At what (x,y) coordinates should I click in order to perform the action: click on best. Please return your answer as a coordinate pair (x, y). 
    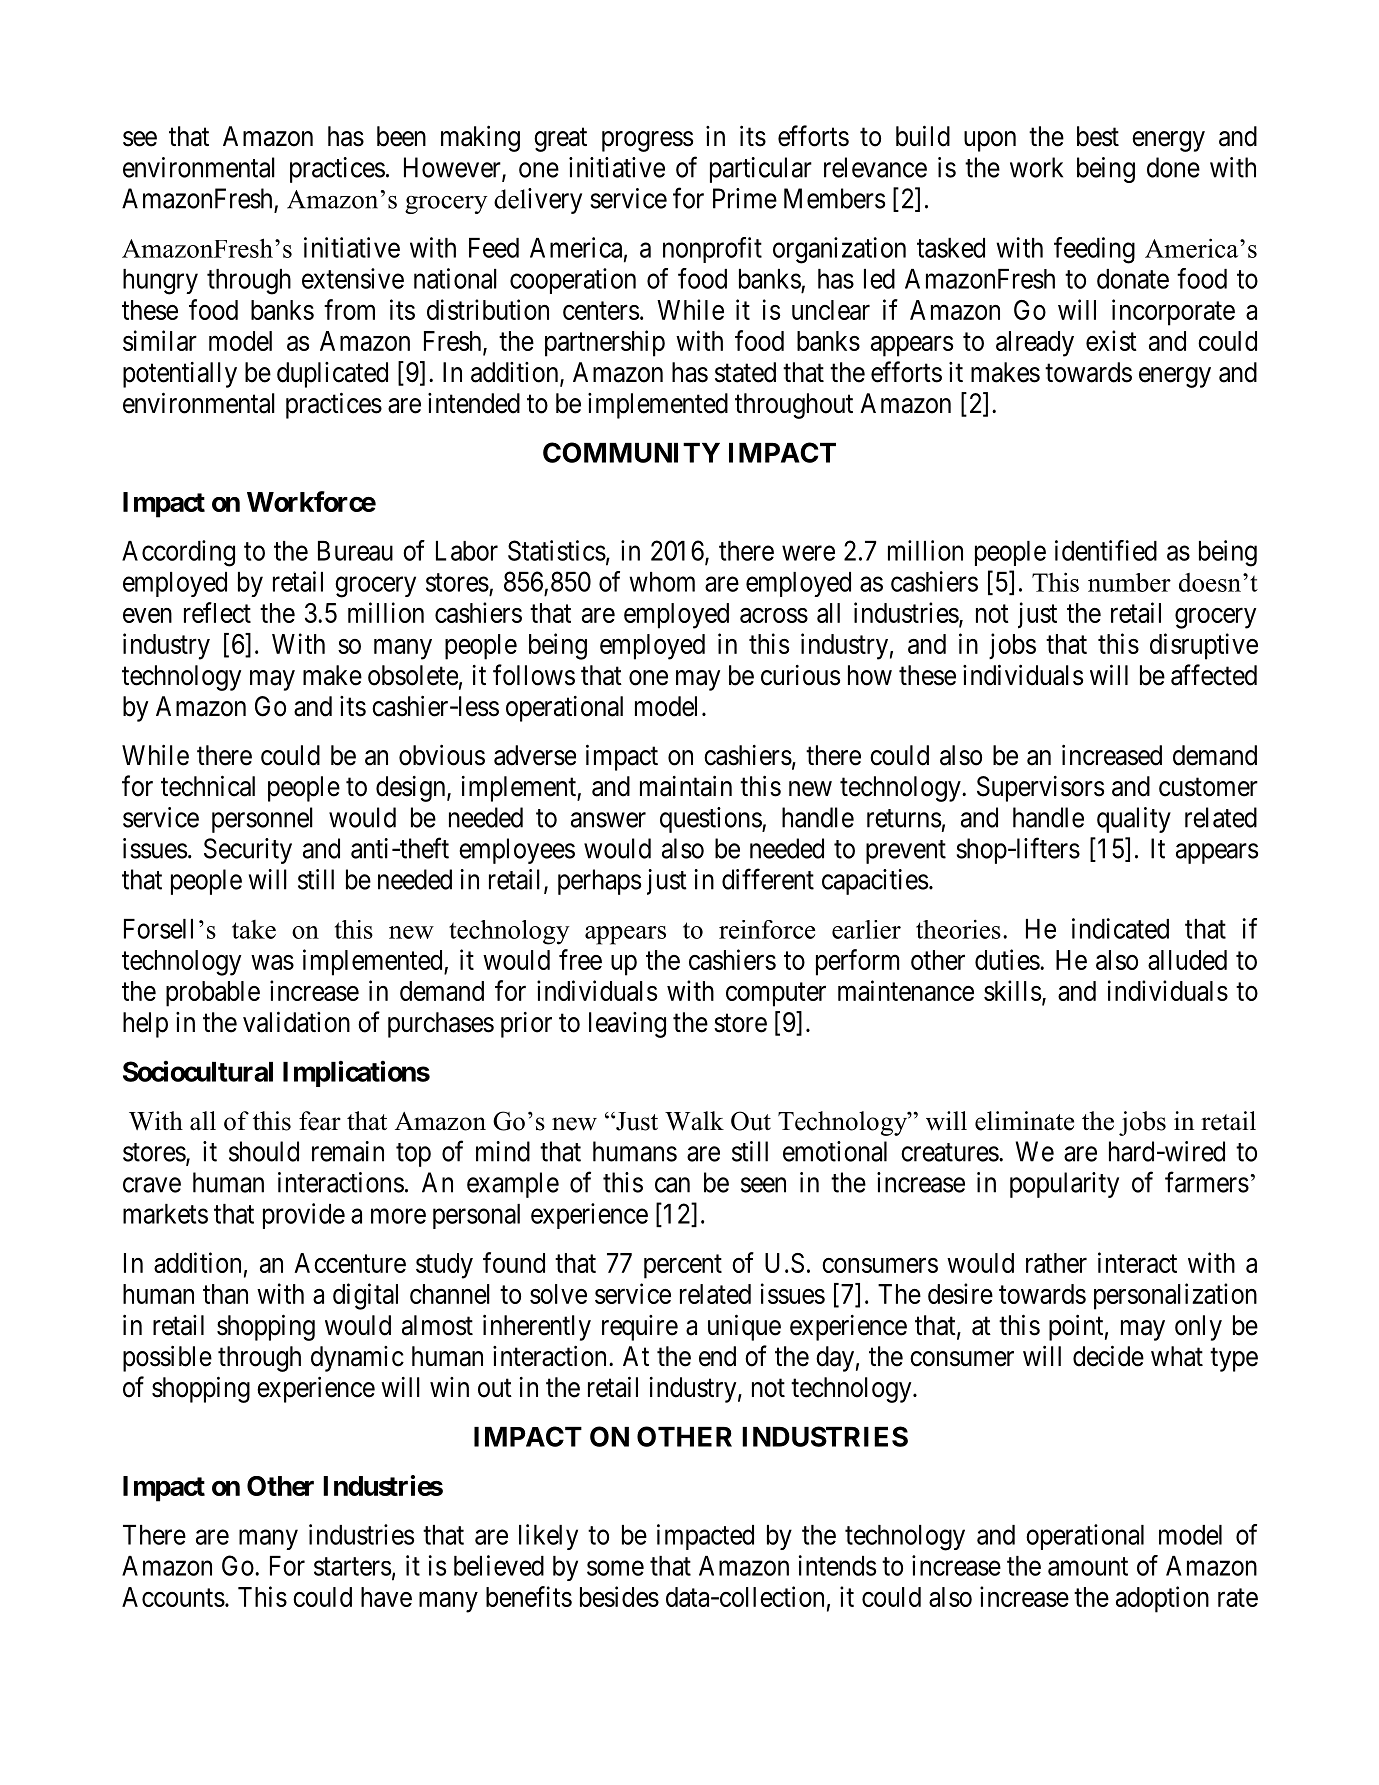
    Looking at the image, I should click on (1098, 136).
